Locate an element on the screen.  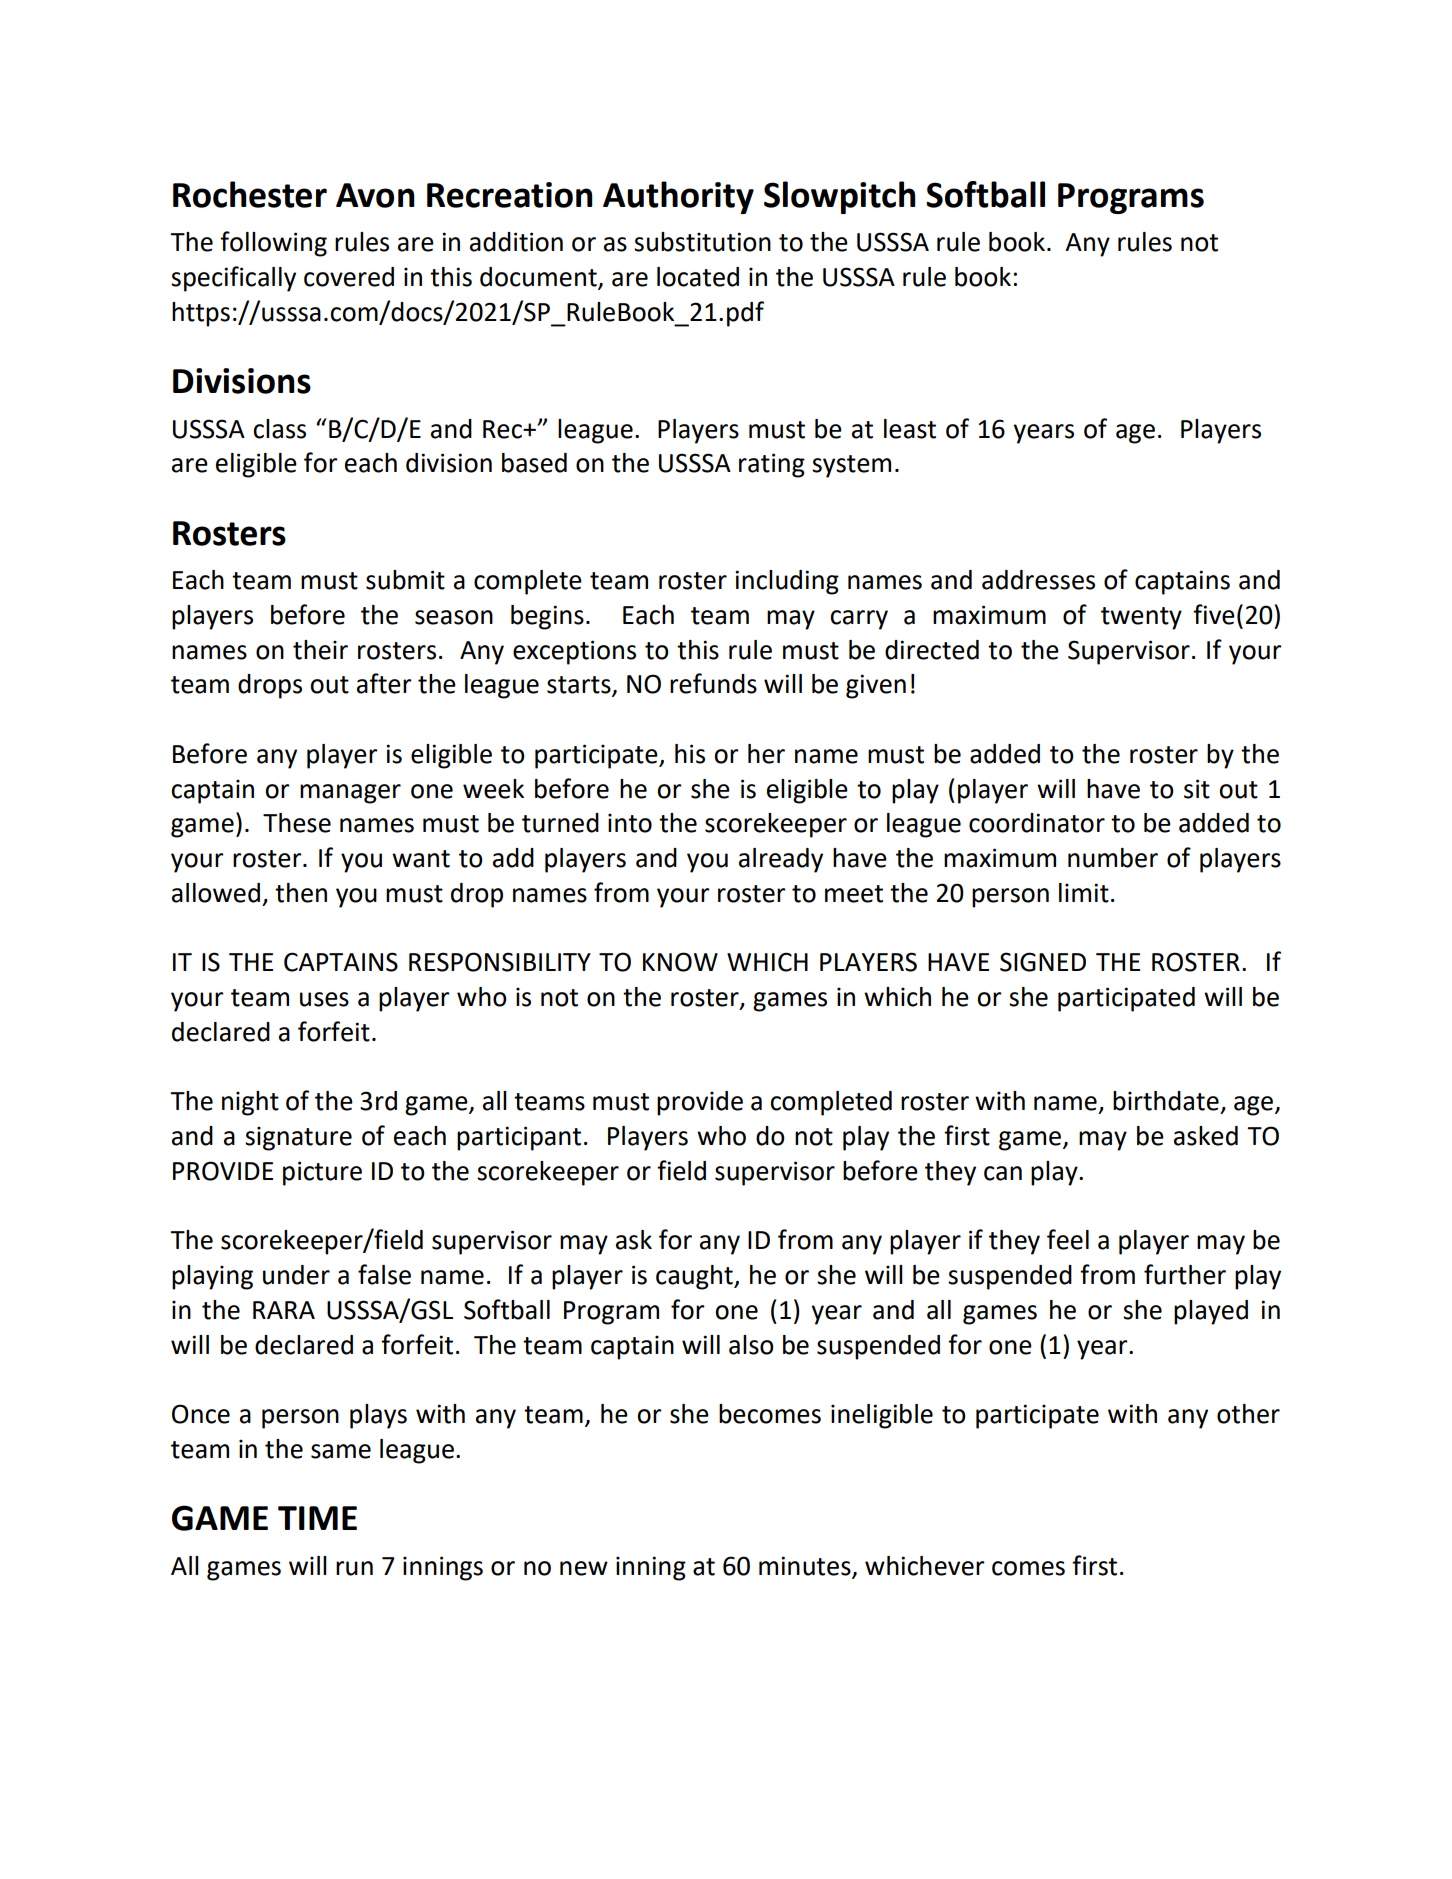
least is located at coordinates (910, 429).
